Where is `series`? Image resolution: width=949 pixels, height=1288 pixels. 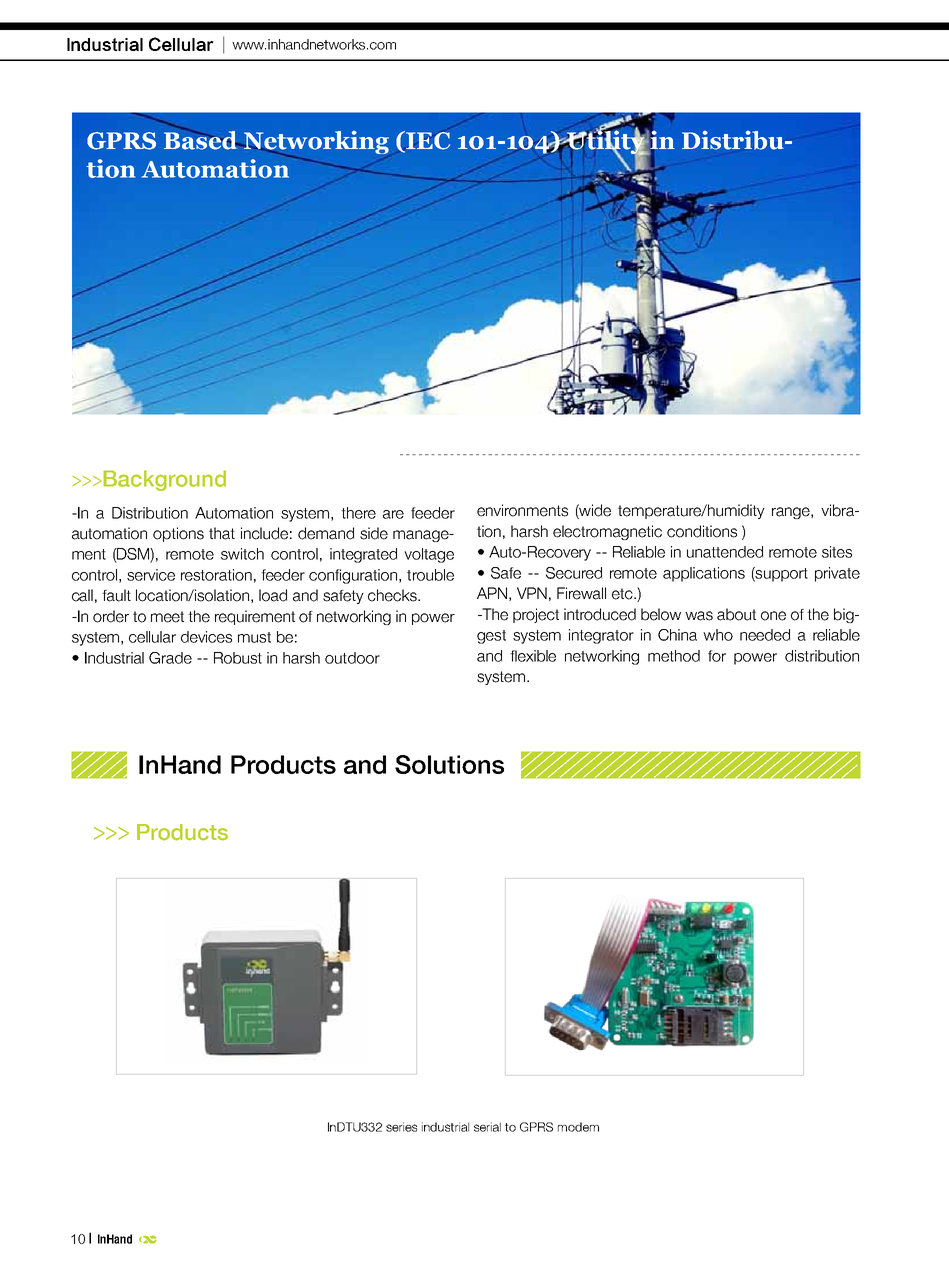
series is located at coordinates (401, 1127).
